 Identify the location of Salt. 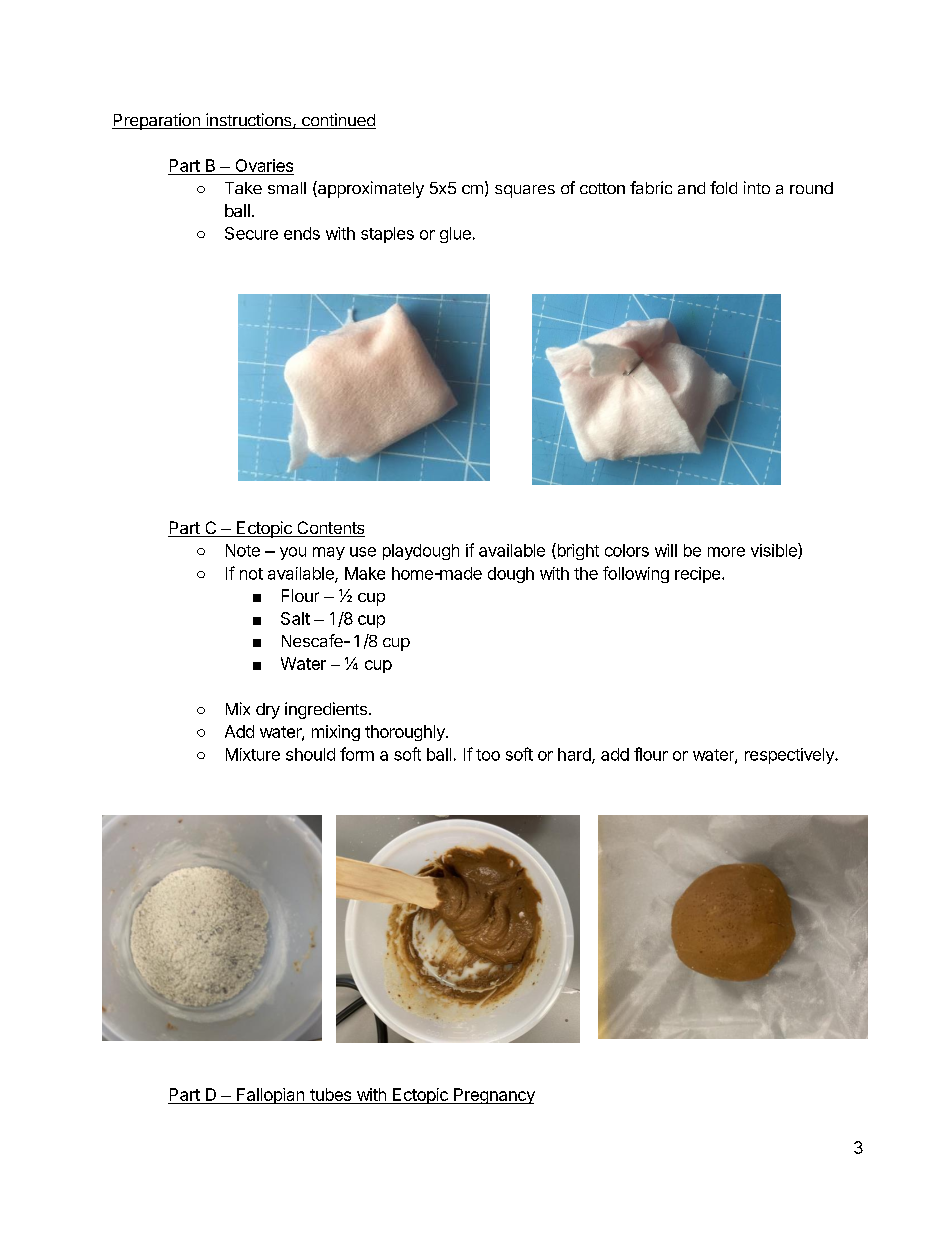
(295, 618).
